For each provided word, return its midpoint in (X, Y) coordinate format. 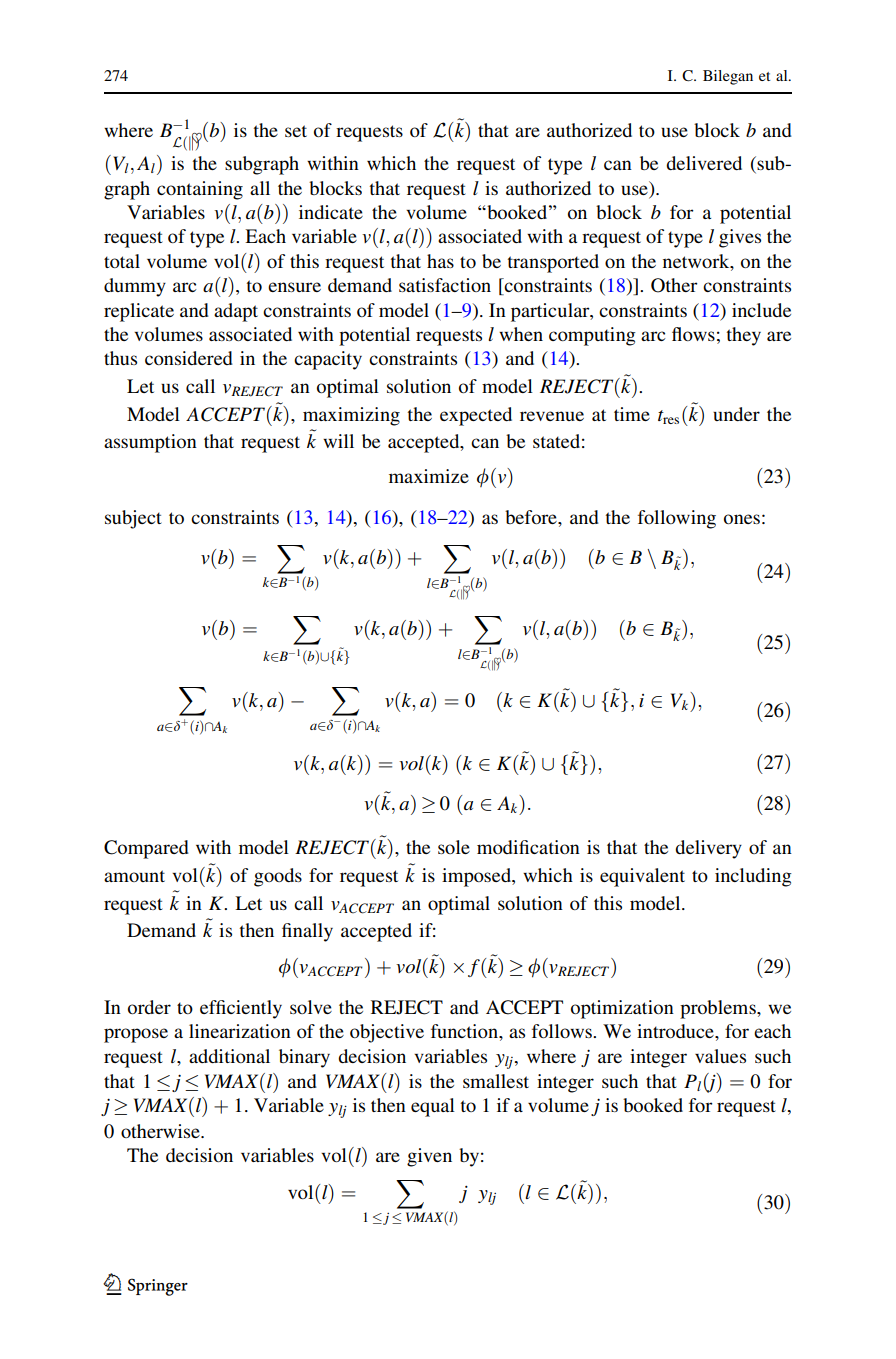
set (296, 131)
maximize (429, 476)
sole (454, 847)
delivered (704, 163)
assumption (150, 443)
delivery (708, 849)
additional (229, 1056)
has (440, 261)
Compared (146, 849)
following (677, 519)
